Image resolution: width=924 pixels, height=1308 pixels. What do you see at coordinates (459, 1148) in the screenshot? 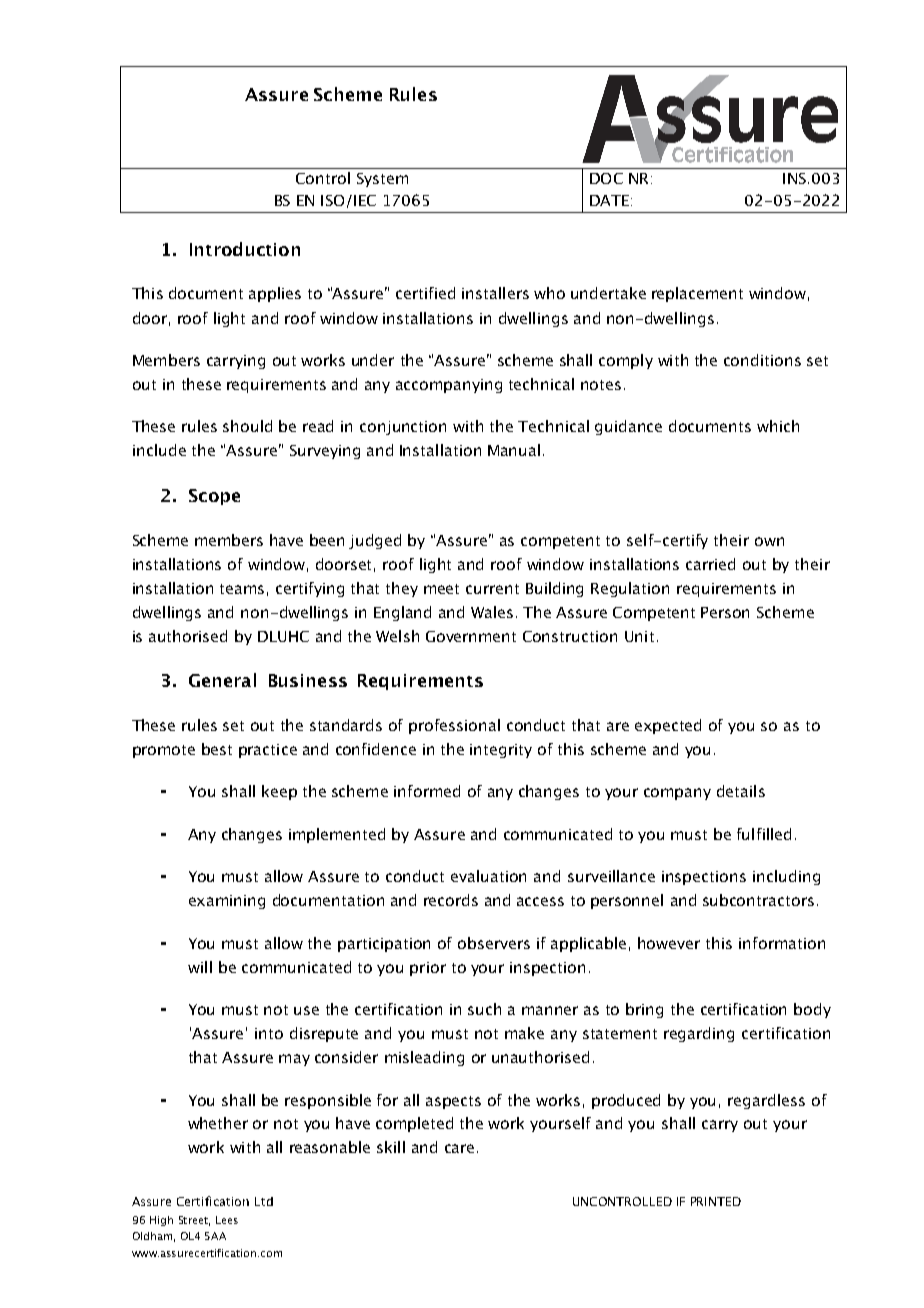
I see `care` at bounding box center [459, 1148].
